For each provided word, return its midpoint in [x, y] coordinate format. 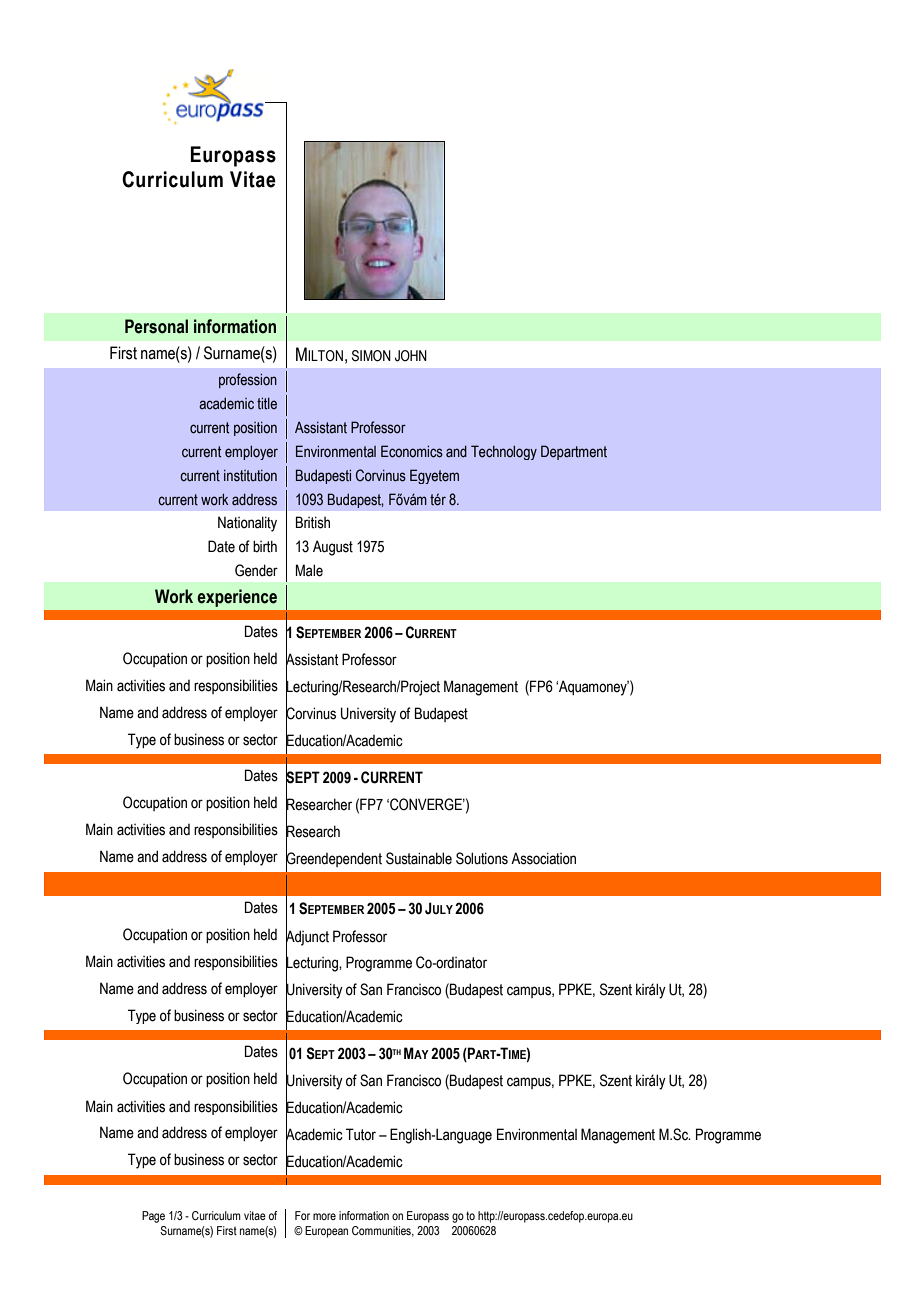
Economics [412, 451]
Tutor [361, 1134]
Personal [156, 326]
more [324, 1216]
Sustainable [419, 858]
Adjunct [307, 937]
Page [153, 1217]
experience [237, 598]
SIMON [371, 356]
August [333, 548]
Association [543, 858]
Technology [504, 452]
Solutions [482, 858]
